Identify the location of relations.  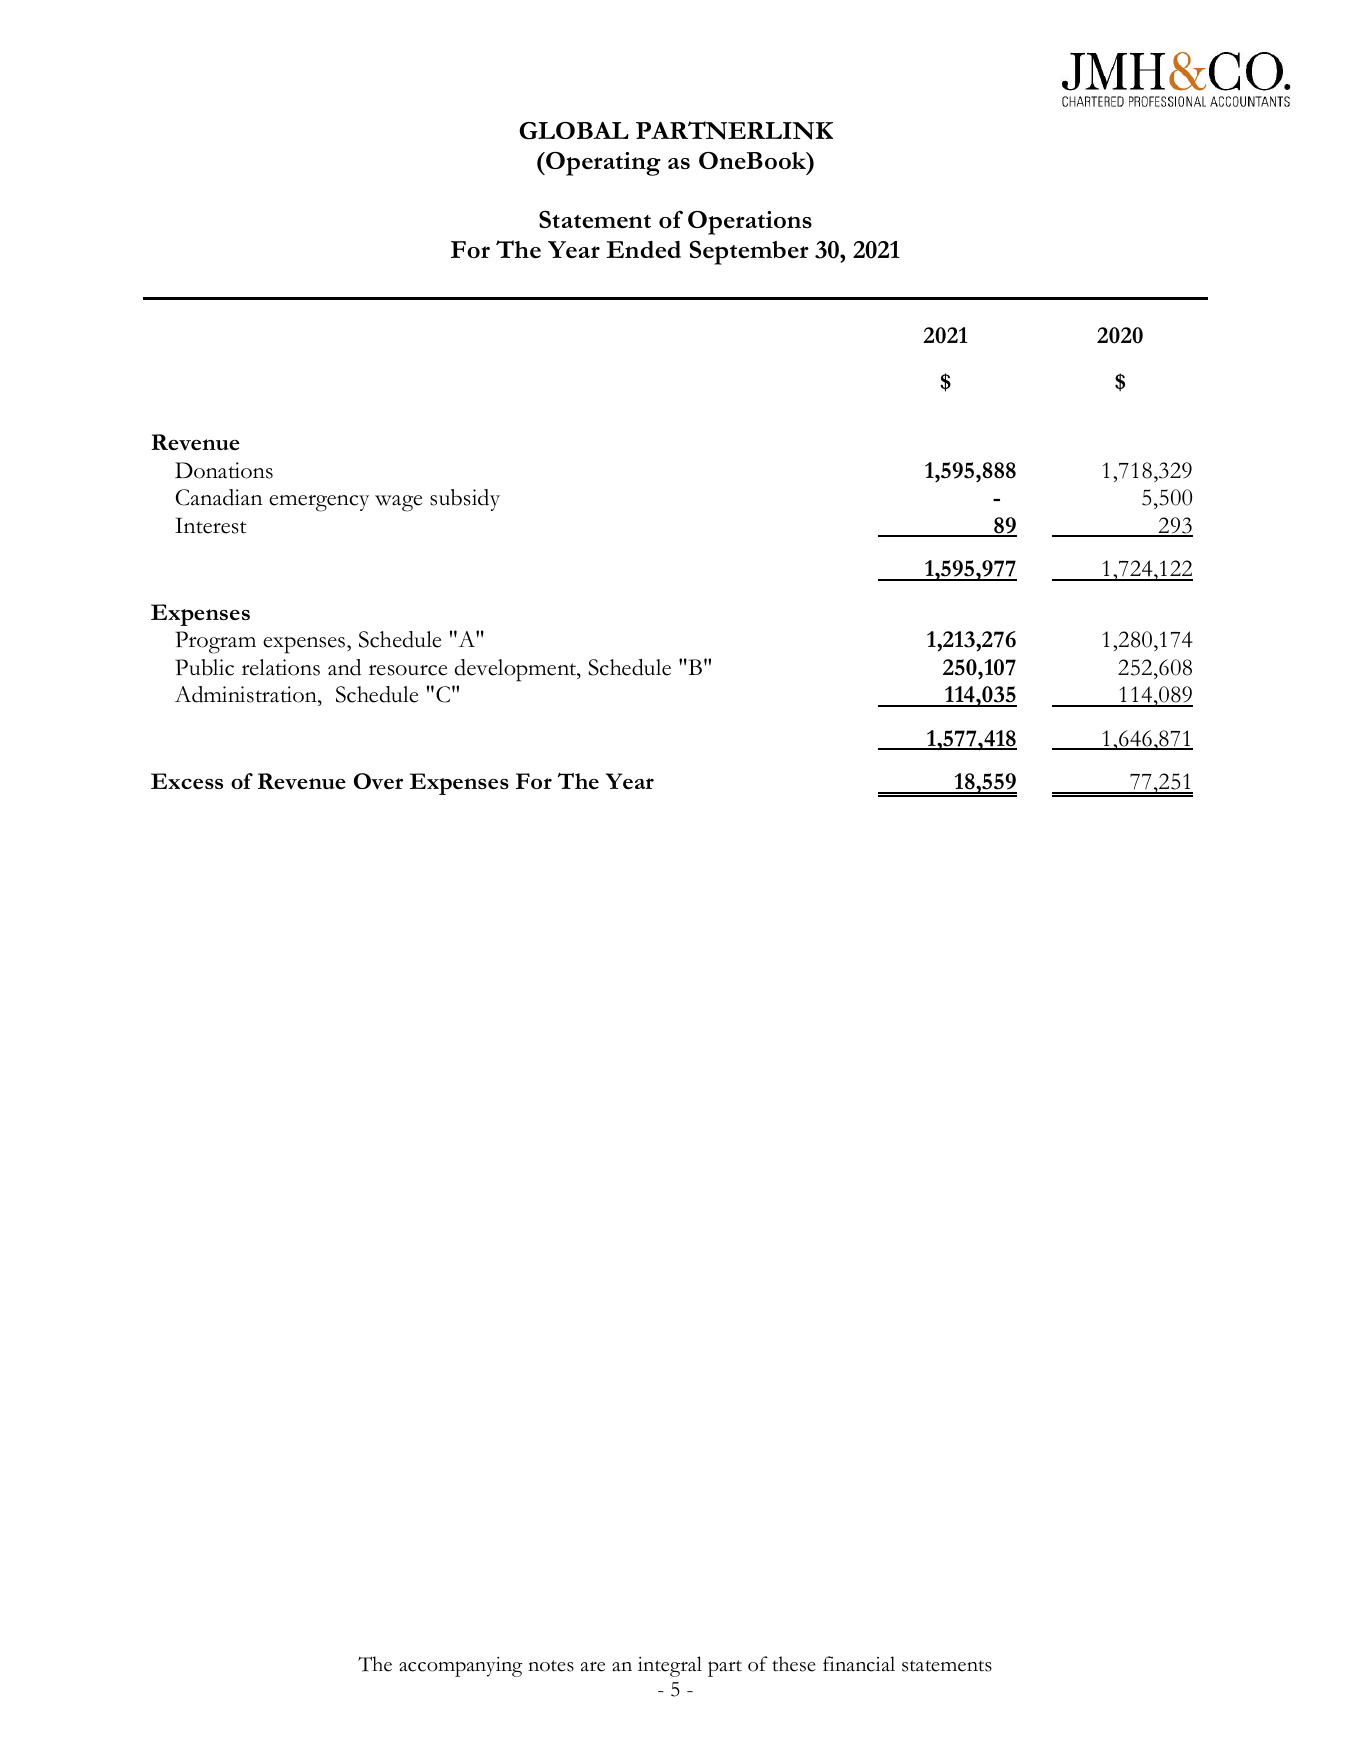
(281, 667).
